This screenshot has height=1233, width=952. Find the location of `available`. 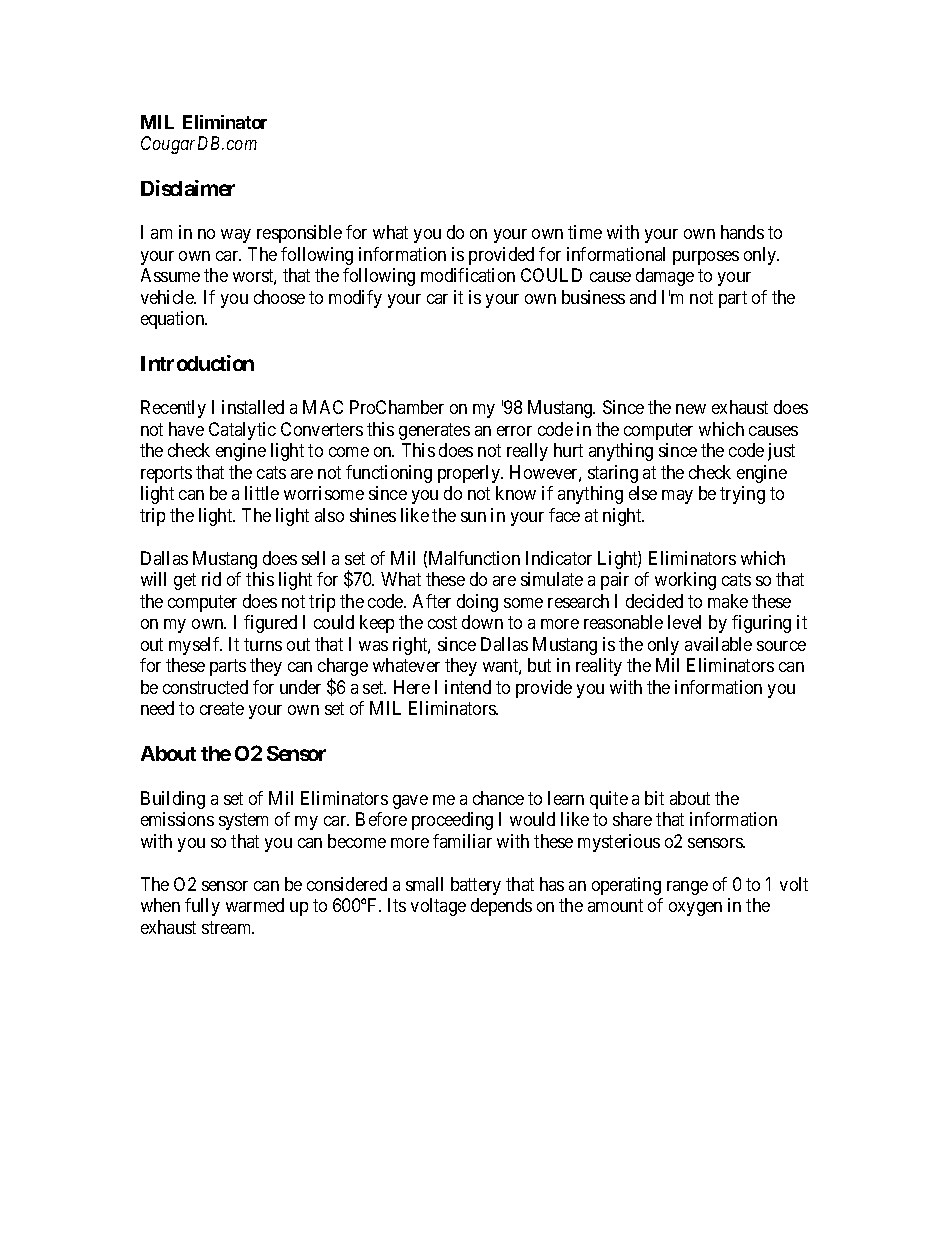

available is located at coordinates (718, 644).
